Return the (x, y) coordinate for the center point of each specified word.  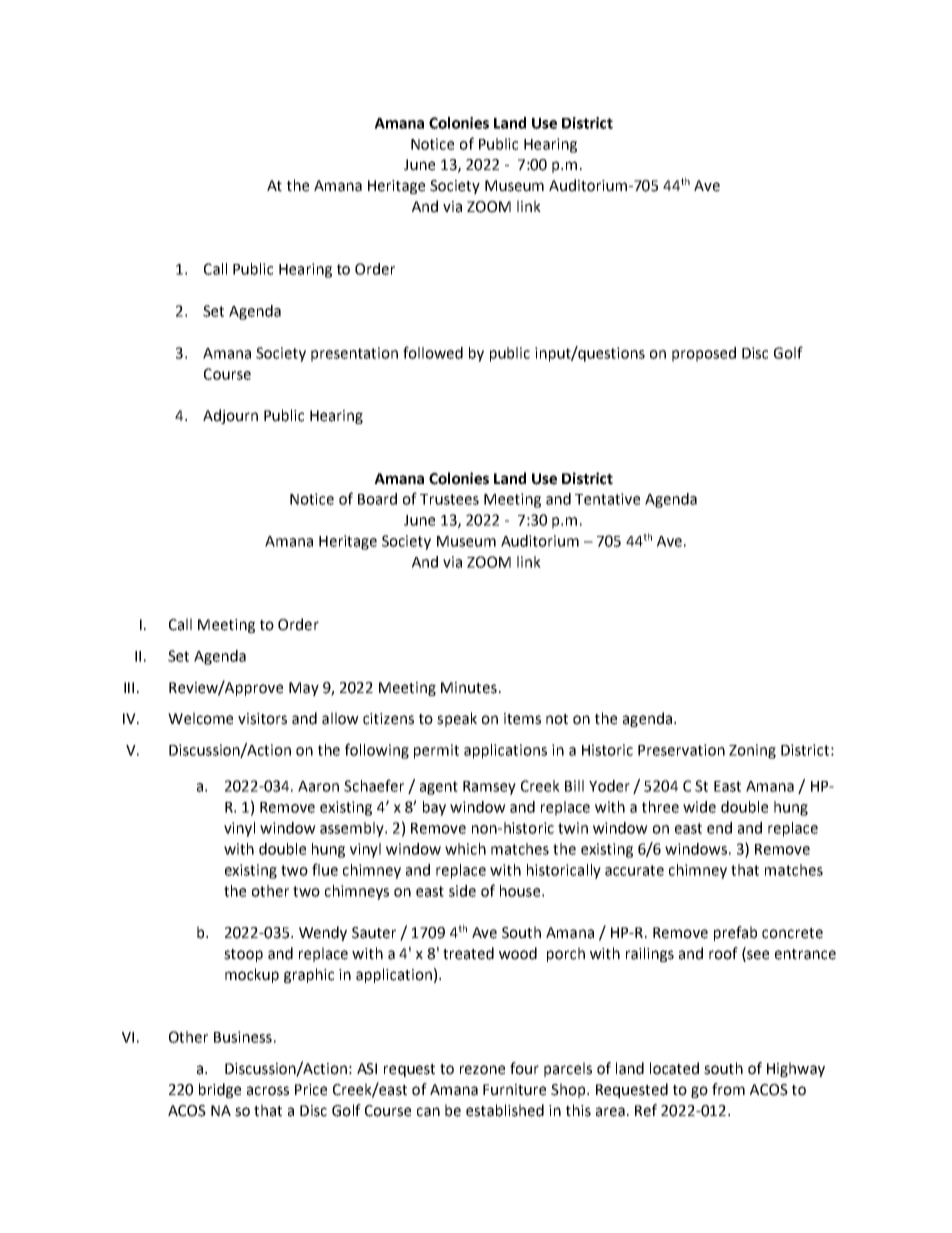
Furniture (514, 1090)
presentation (354, 354)
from (728, 1089)
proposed (704, 354)
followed (433, 352)
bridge (220, 1090)
